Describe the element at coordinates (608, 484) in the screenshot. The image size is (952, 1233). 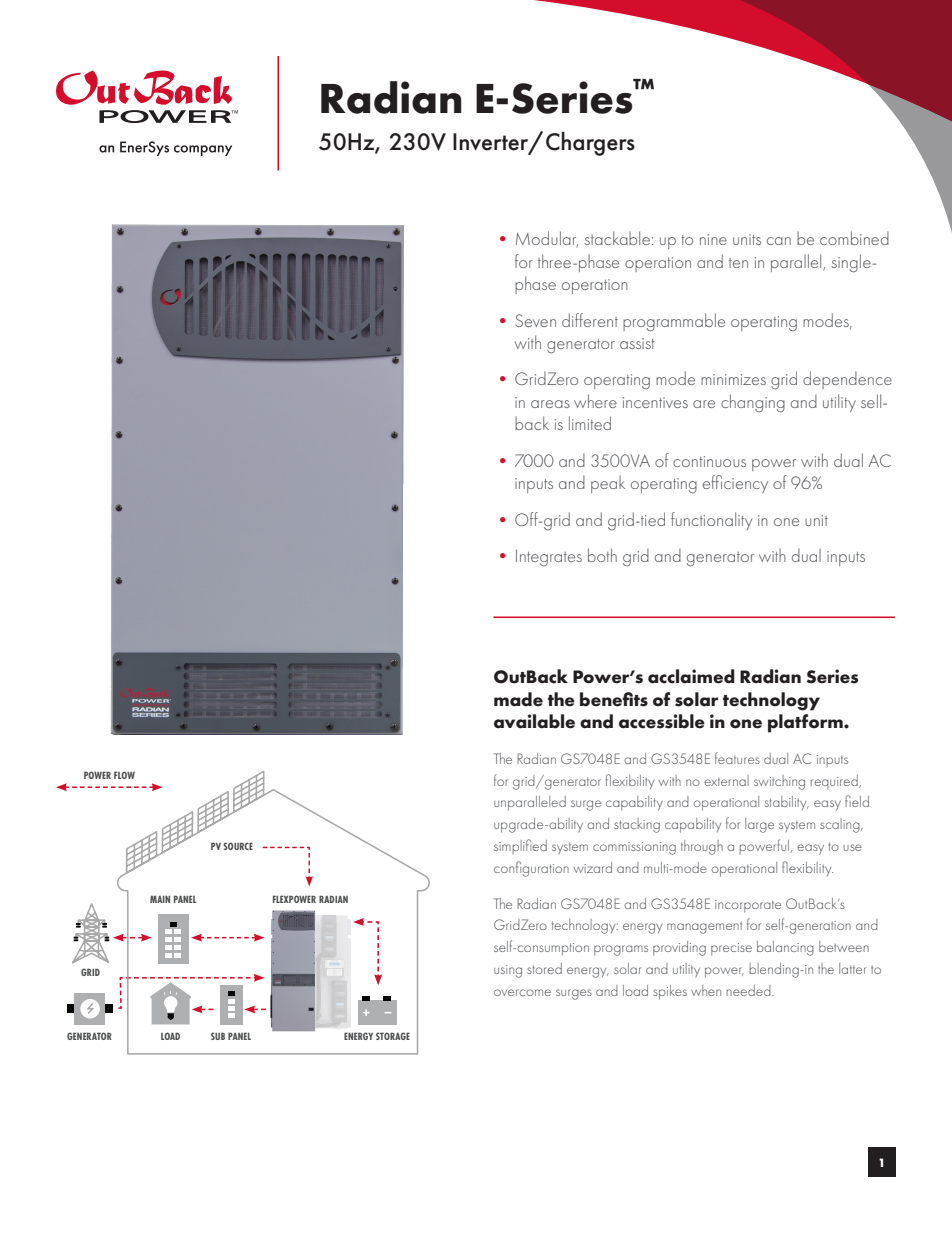
I see `peak` at that location.
